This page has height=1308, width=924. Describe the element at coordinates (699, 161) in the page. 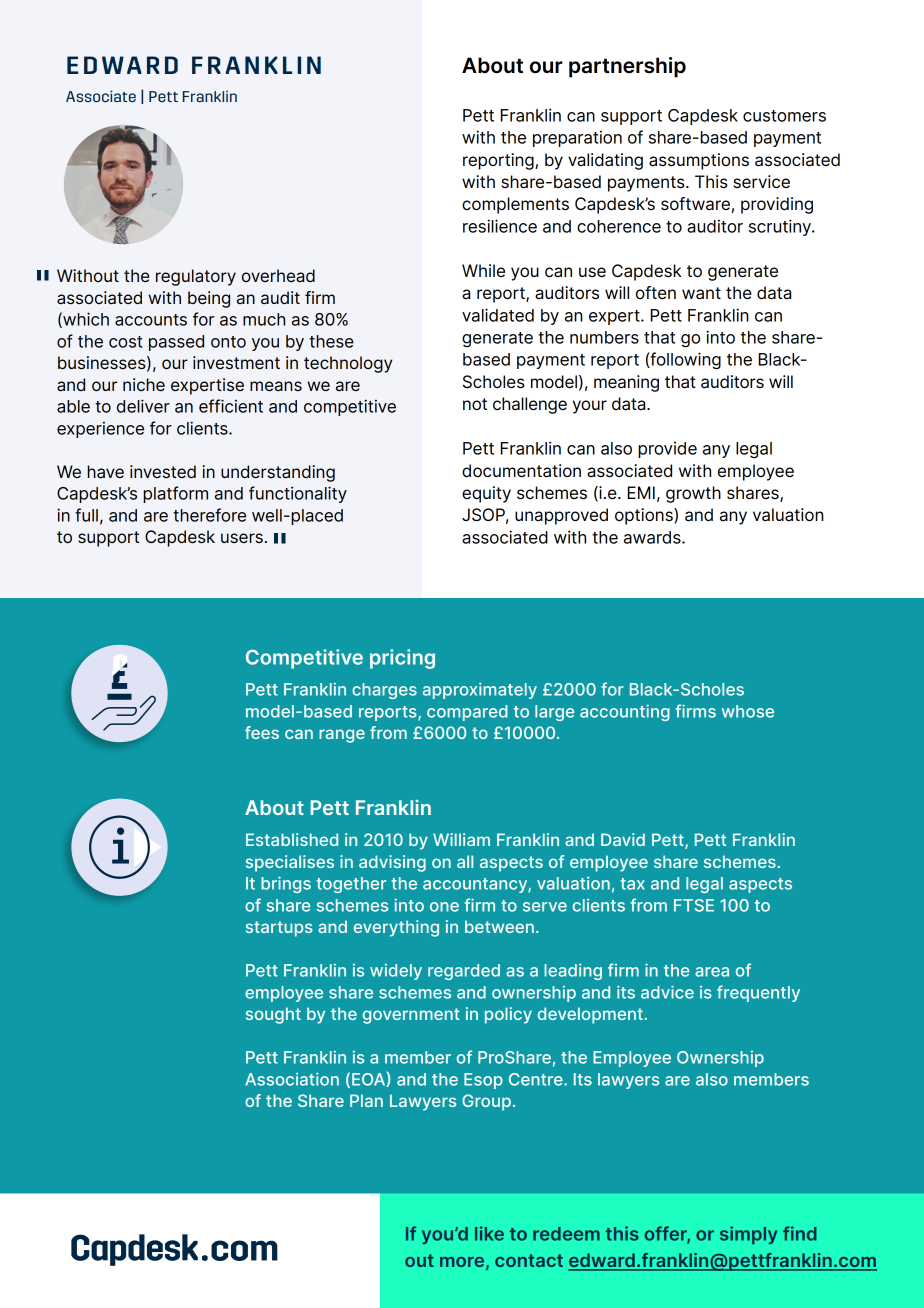

I see `assumptions` at that location.
